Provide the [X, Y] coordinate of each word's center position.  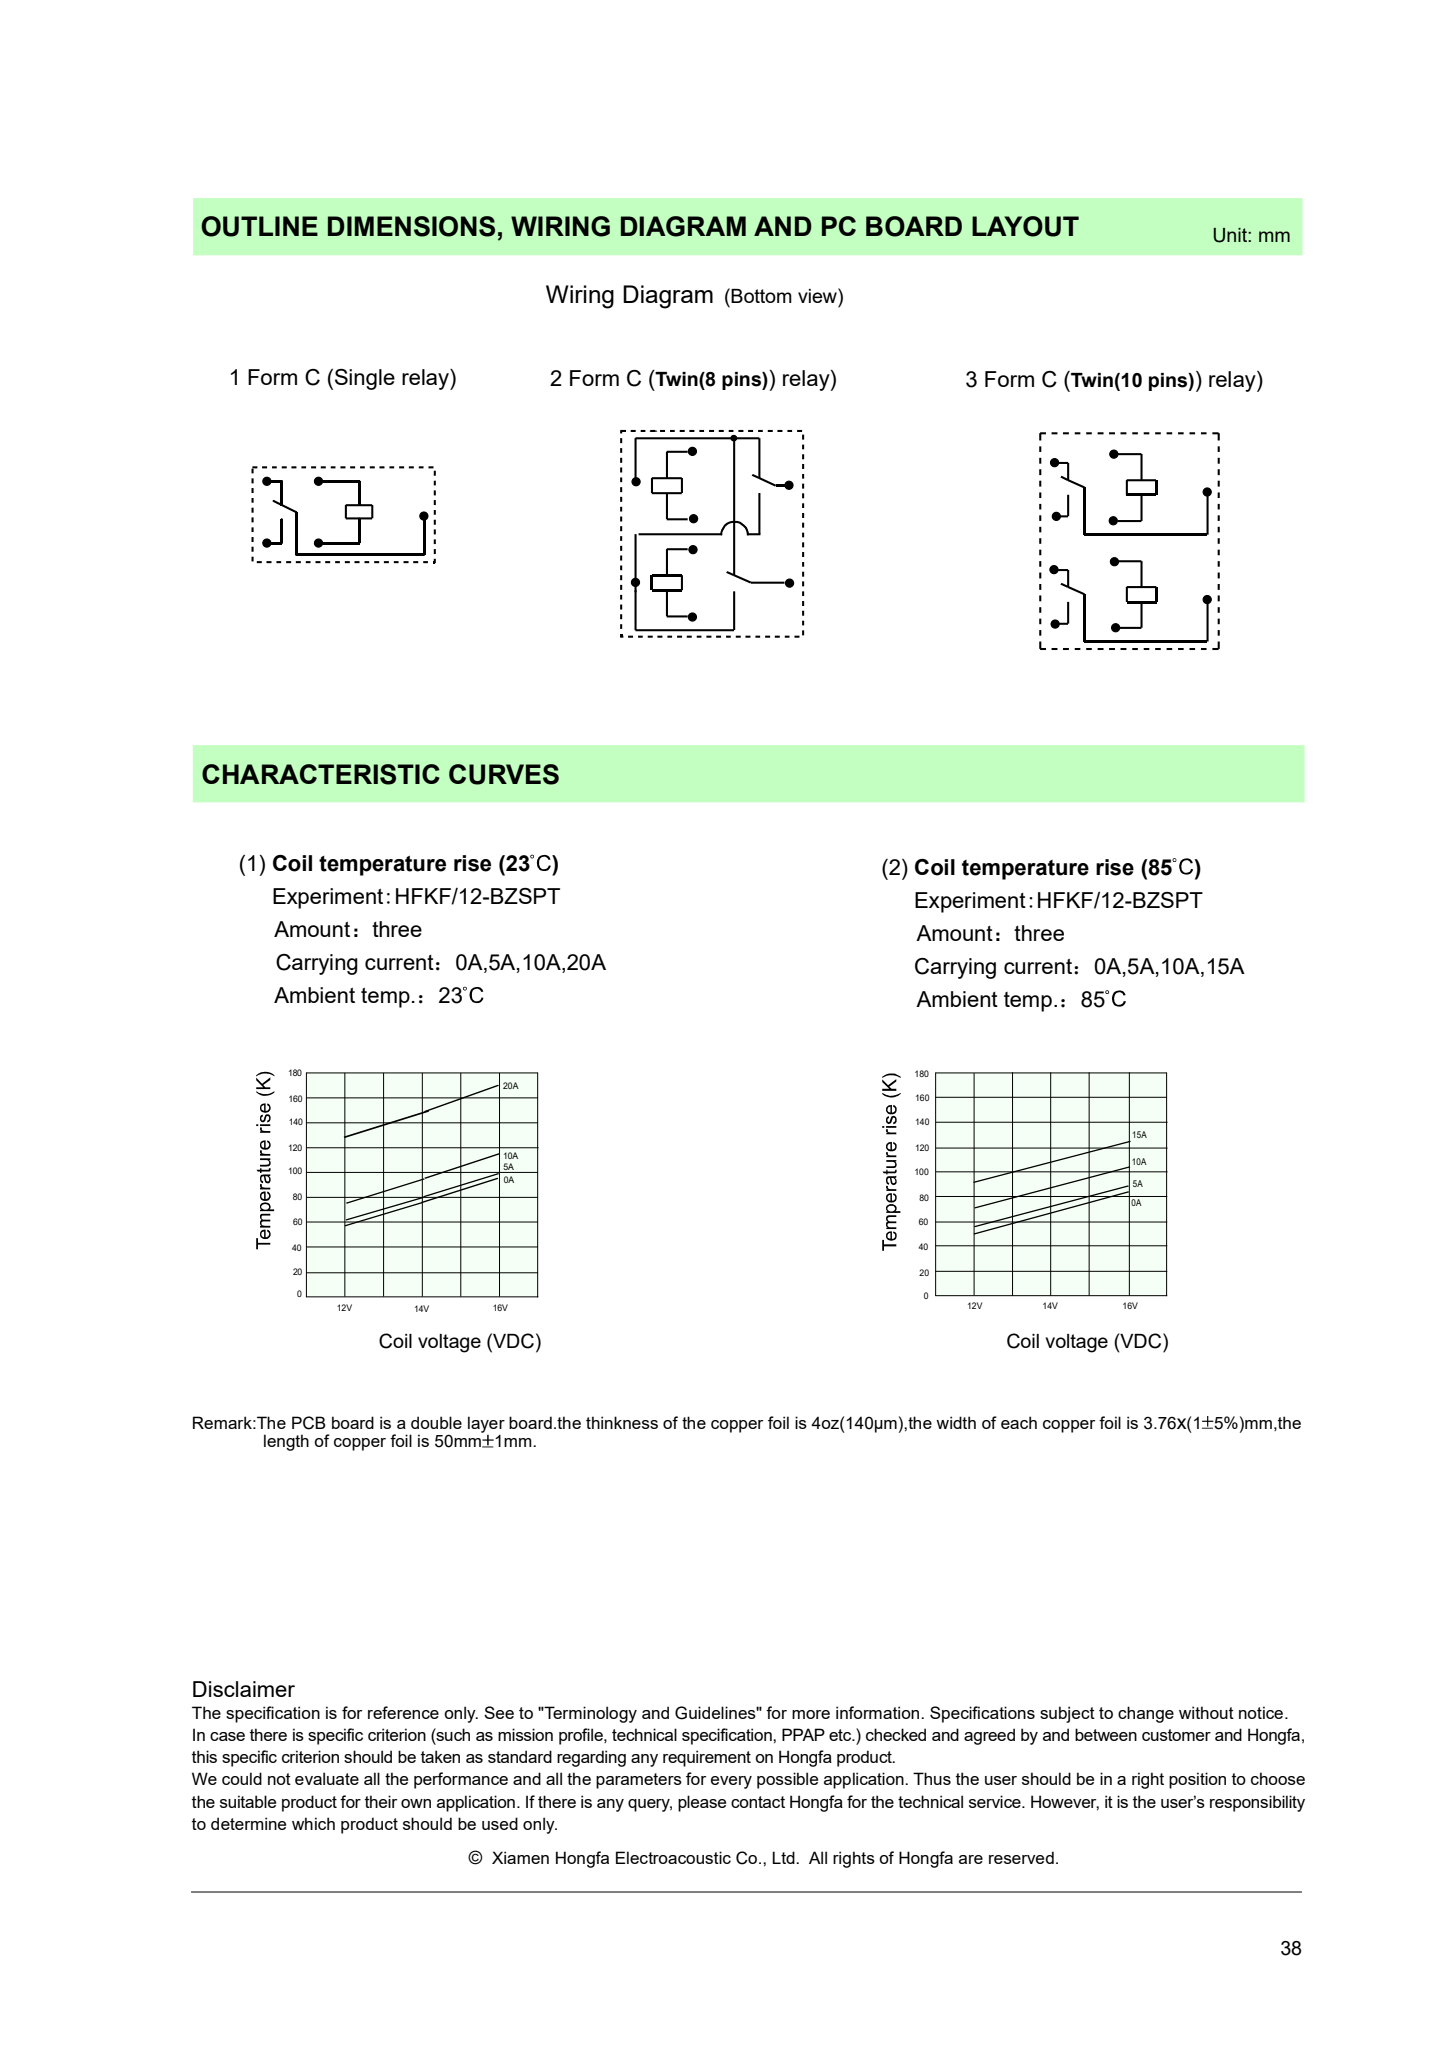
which [313, 1823]
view [818, 295]
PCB [309, 1423]
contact [758, 1802]
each [1019, 1422]
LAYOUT [1025, 226]
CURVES [504, 774]
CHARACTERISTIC [321, 774]
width [956, 1422]
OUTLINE [259, 226]
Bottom [761, 296]
